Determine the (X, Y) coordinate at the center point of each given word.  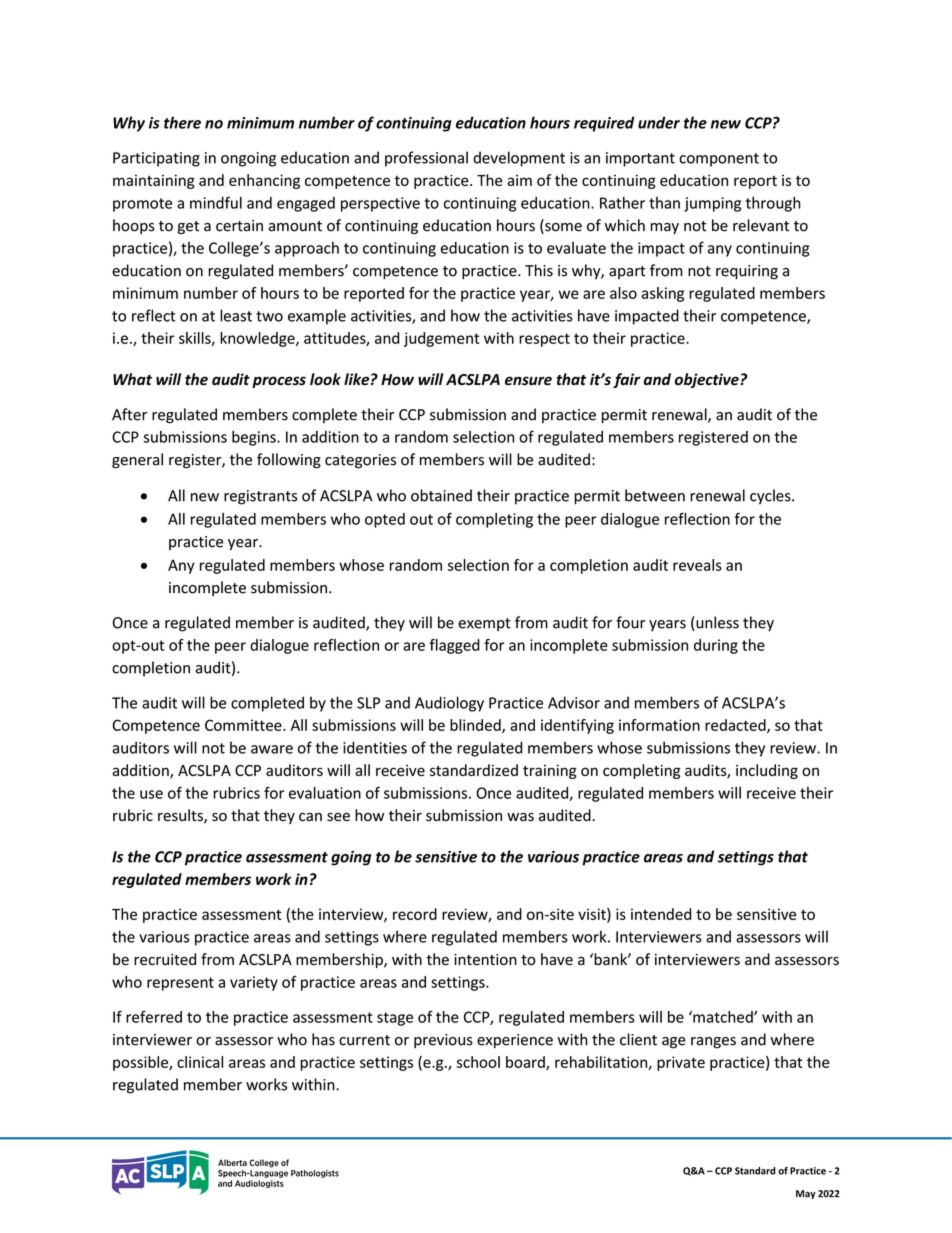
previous (443, 1041)
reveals (697, 565)
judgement (442, 339)
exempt (484, 624)
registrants (260, 497)
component (719, 160)
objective (707, 380)
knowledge (258, 339)
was (520, 817)
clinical (200, 1062)
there (182, 122)
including (767, 771)
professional (426, 159)
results (181, 816)
